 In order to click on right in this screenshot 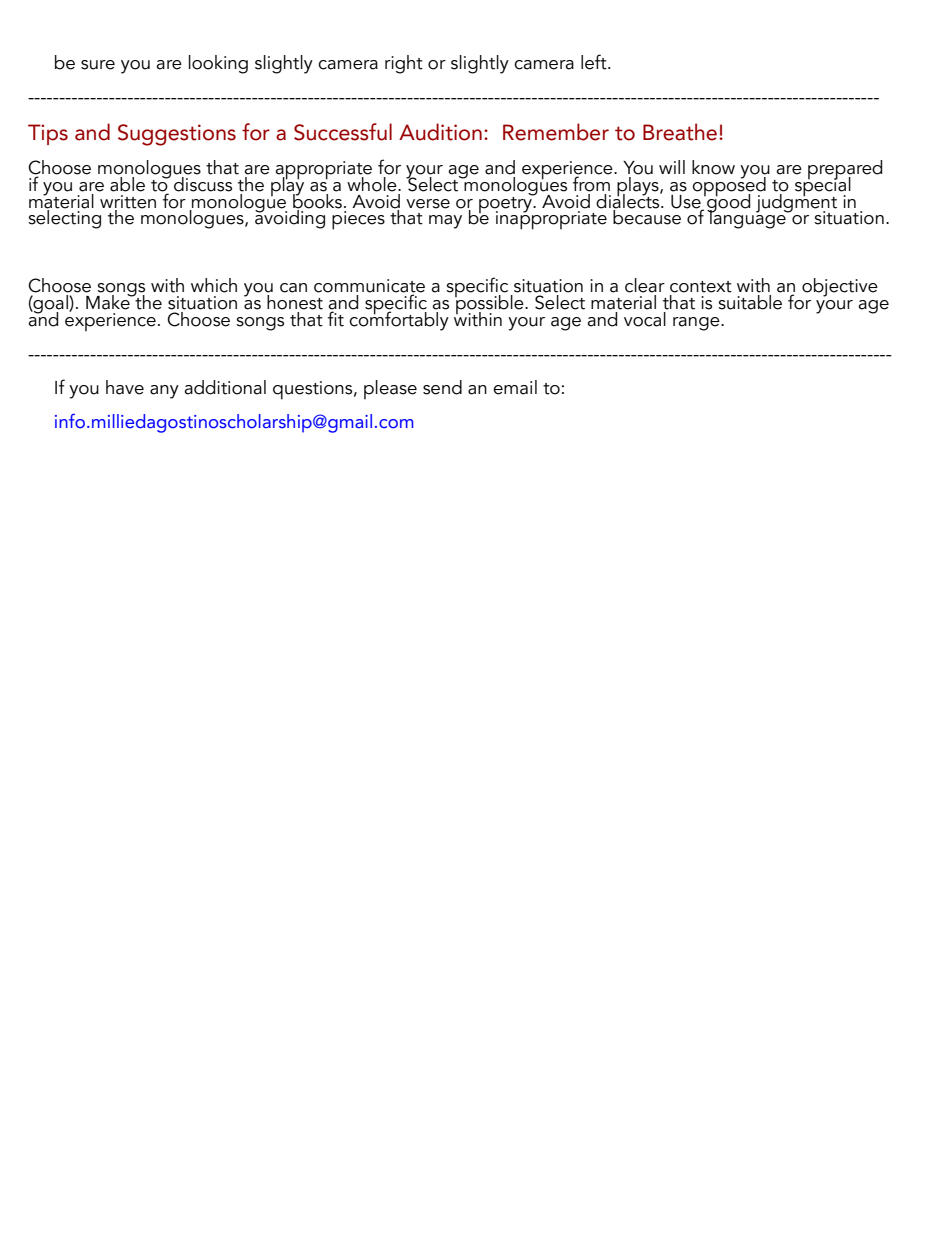, I will do `click(404, 64)`.
